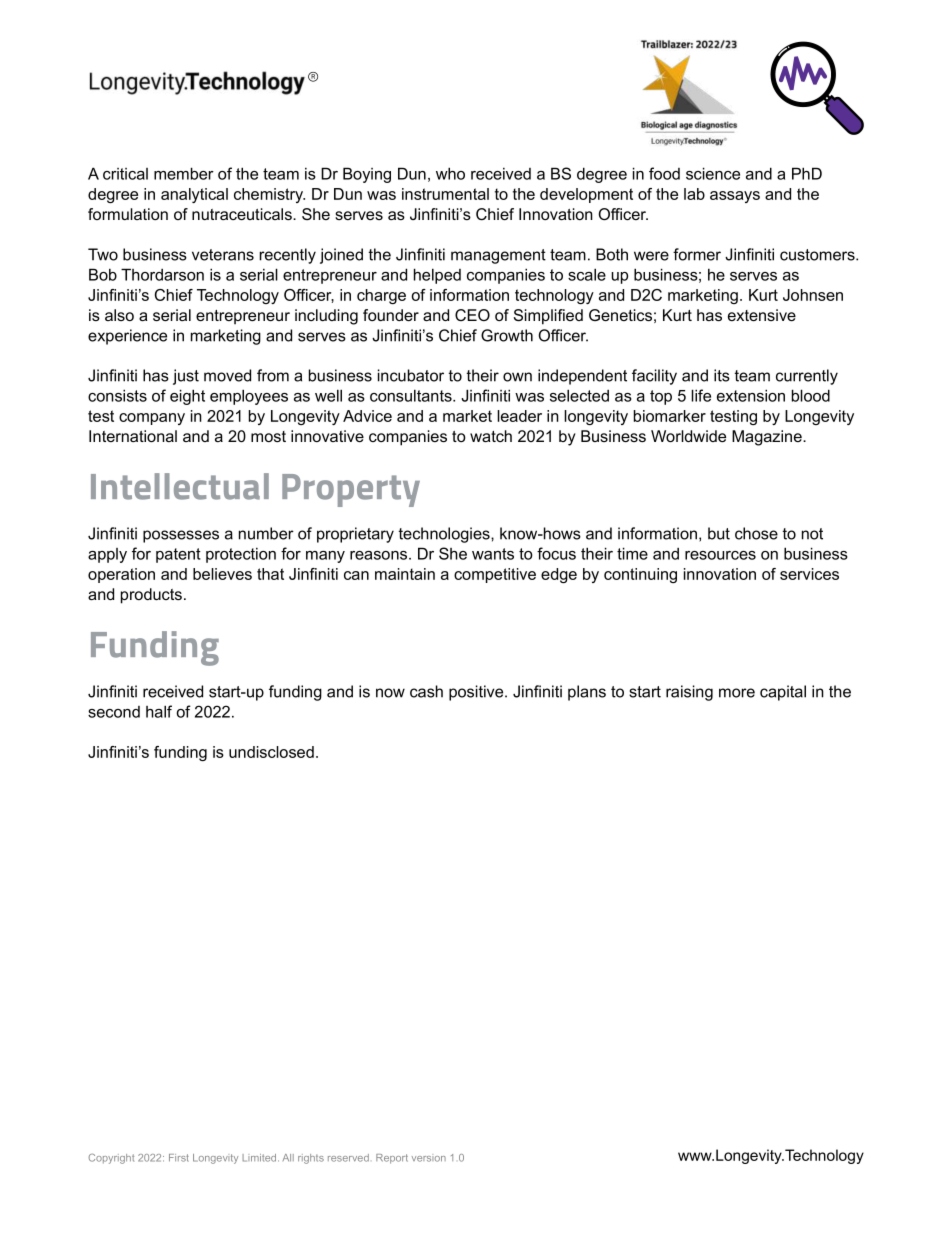 Image resolution: width=952 pixels, height=1233 pixels. I want to click on assays, so click(735, 197).
